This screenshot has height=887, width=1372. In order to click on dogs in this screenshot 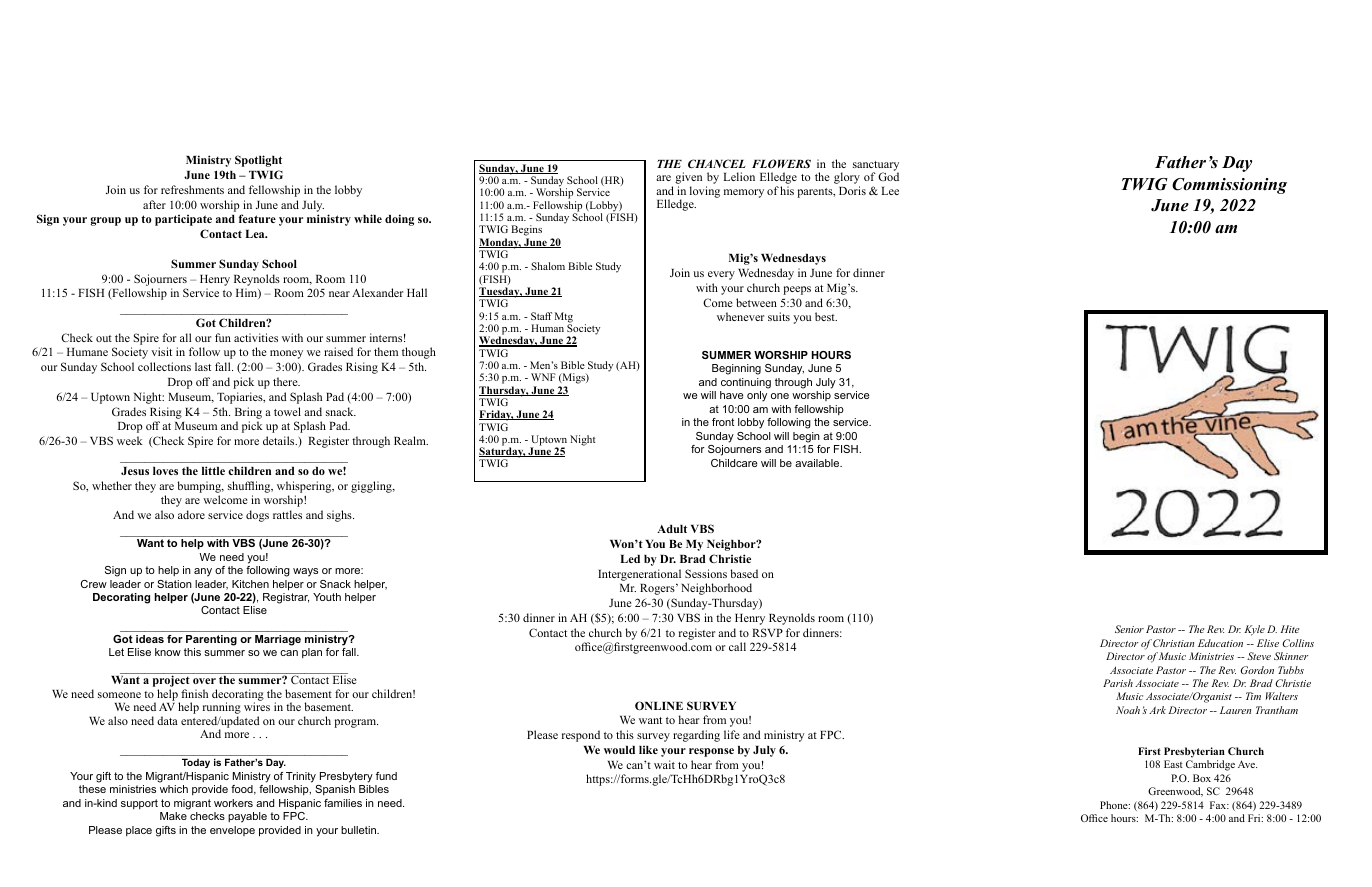, I will do `click(257, 516)`.
